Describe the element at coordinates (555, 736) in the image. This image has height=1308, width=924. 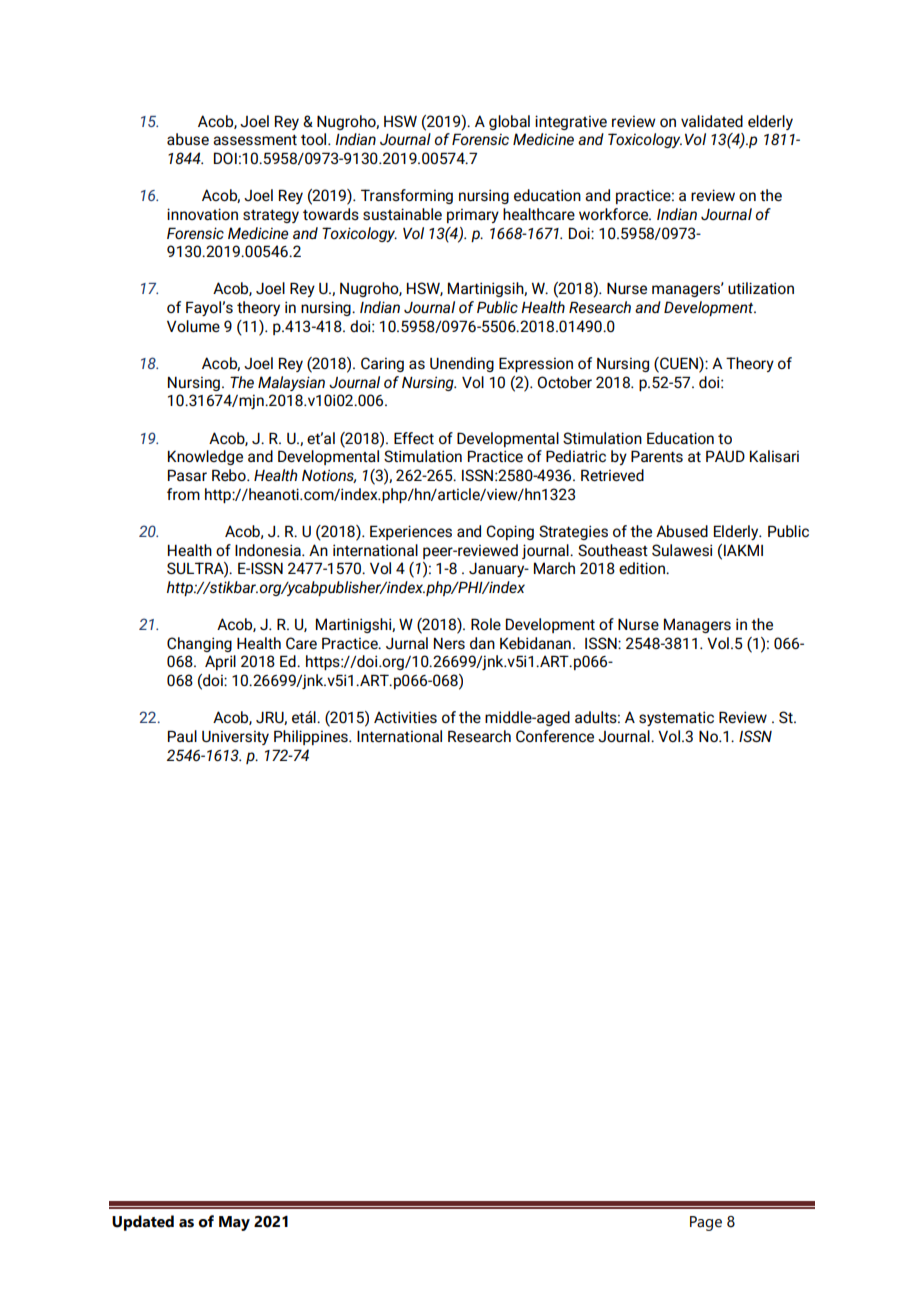
I see `Conference` at that location.
